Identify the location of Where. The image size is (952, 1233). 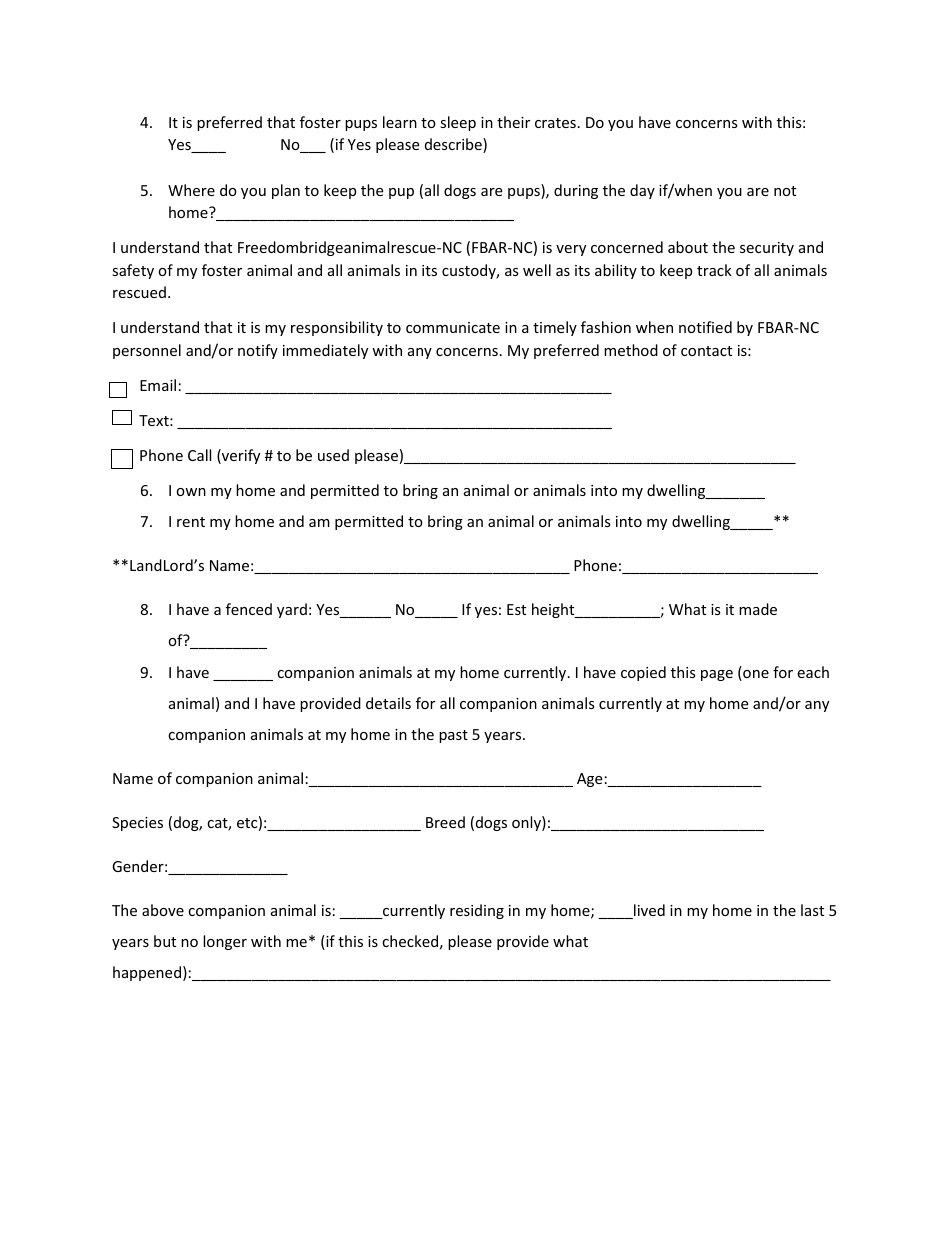
(191, 190).
